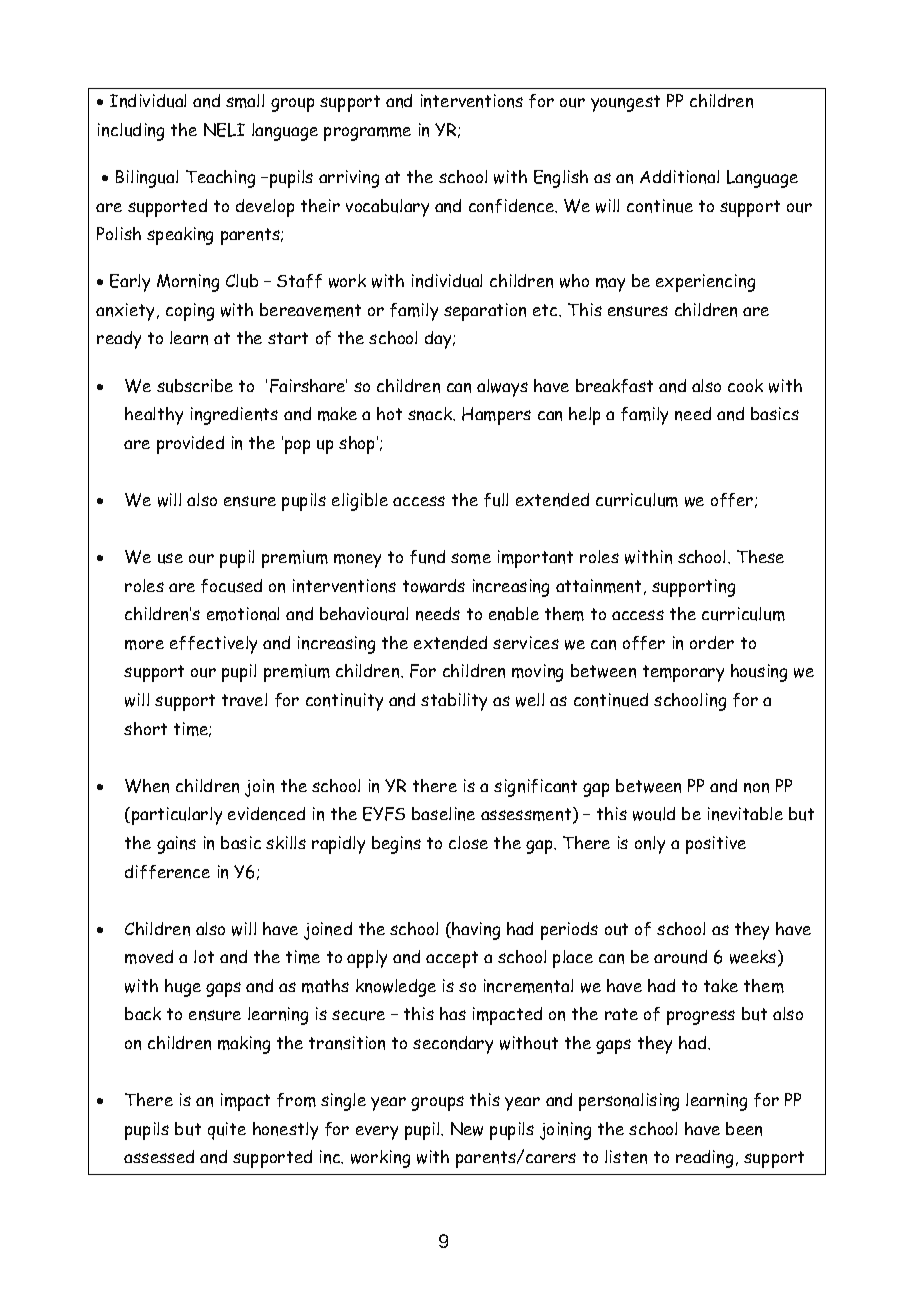 This document has width=924, height=1308. Describe the element at coordinates (760, 556) in the document. I see `These` at that location.
